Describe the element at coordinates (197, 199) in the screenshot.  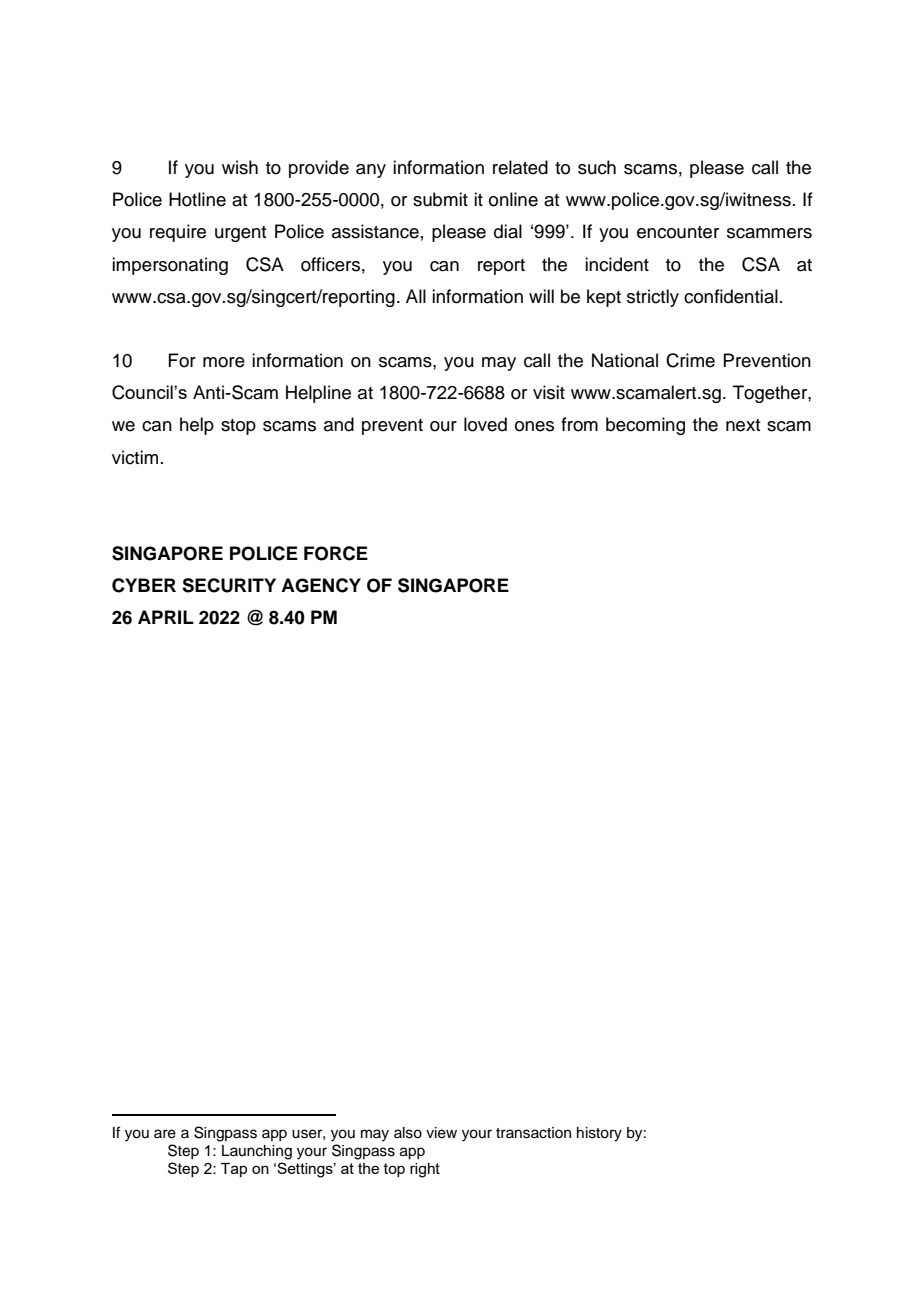
I see `Hotline` at that location.
